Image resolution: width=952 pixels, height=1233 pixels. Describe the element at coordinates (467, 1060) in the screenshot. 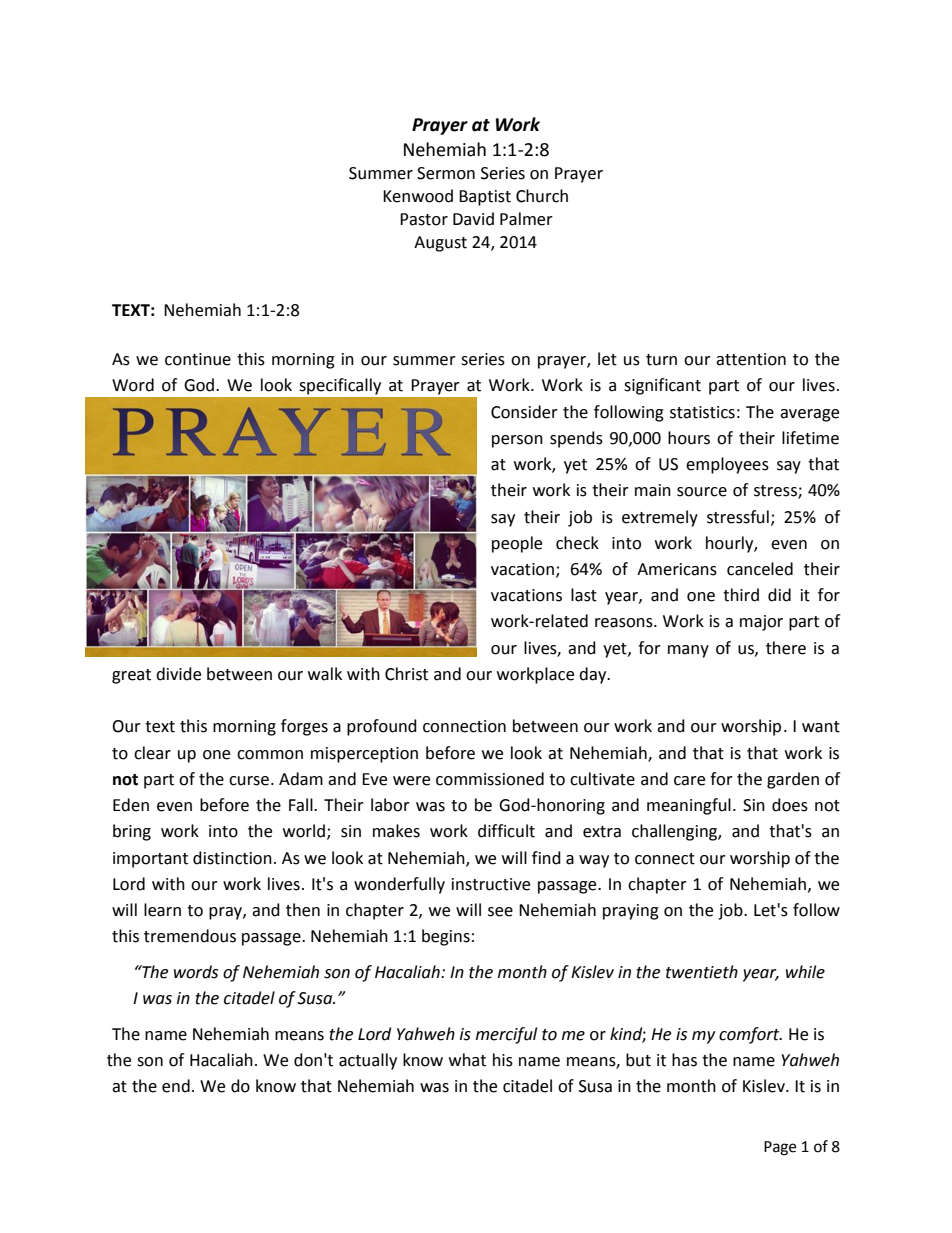

I see `what` at that location.
